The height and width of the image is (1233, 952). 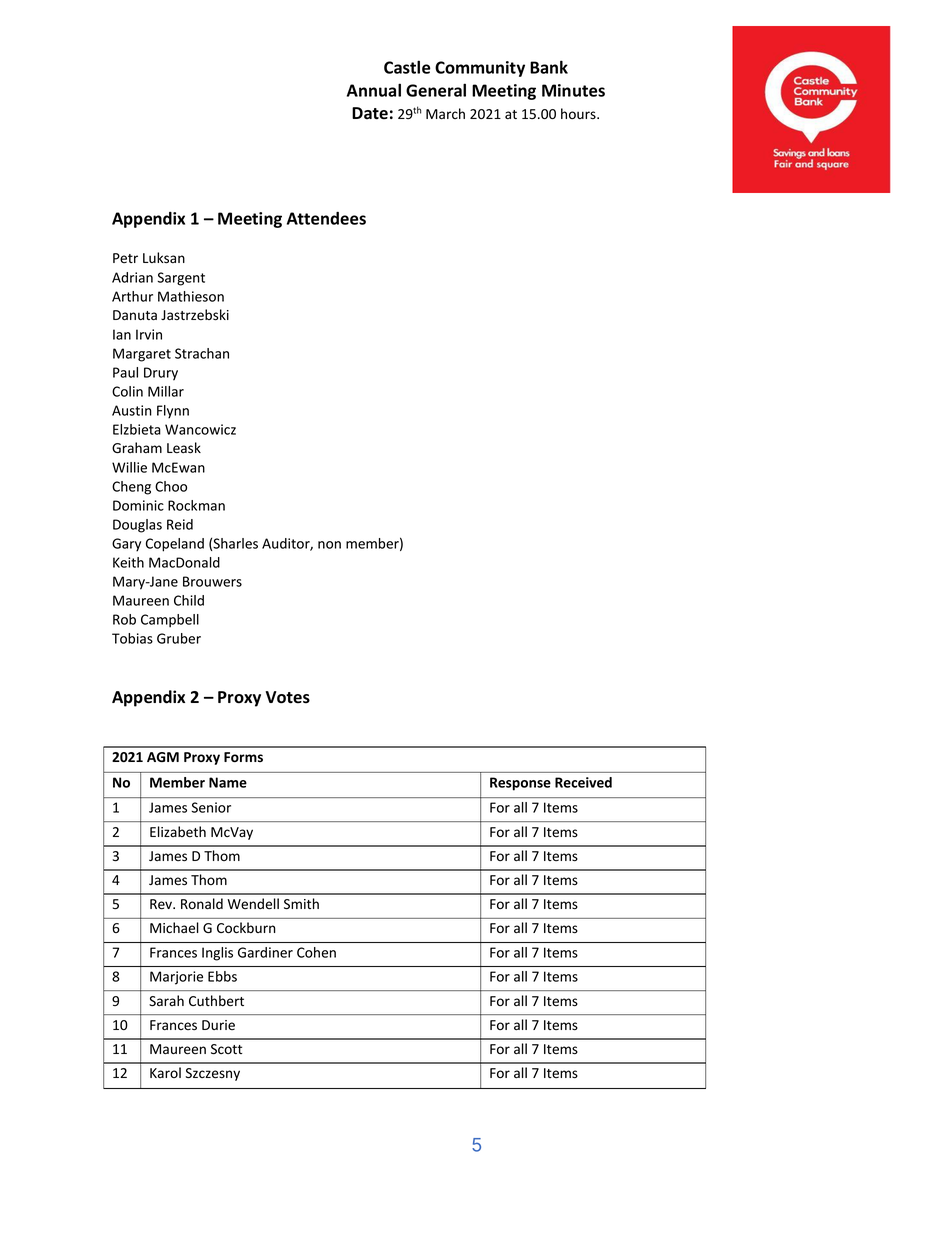 What do you see at coordinates (326, 218) in the image?
I see `Attendees` at bounding box center [326, 218].
